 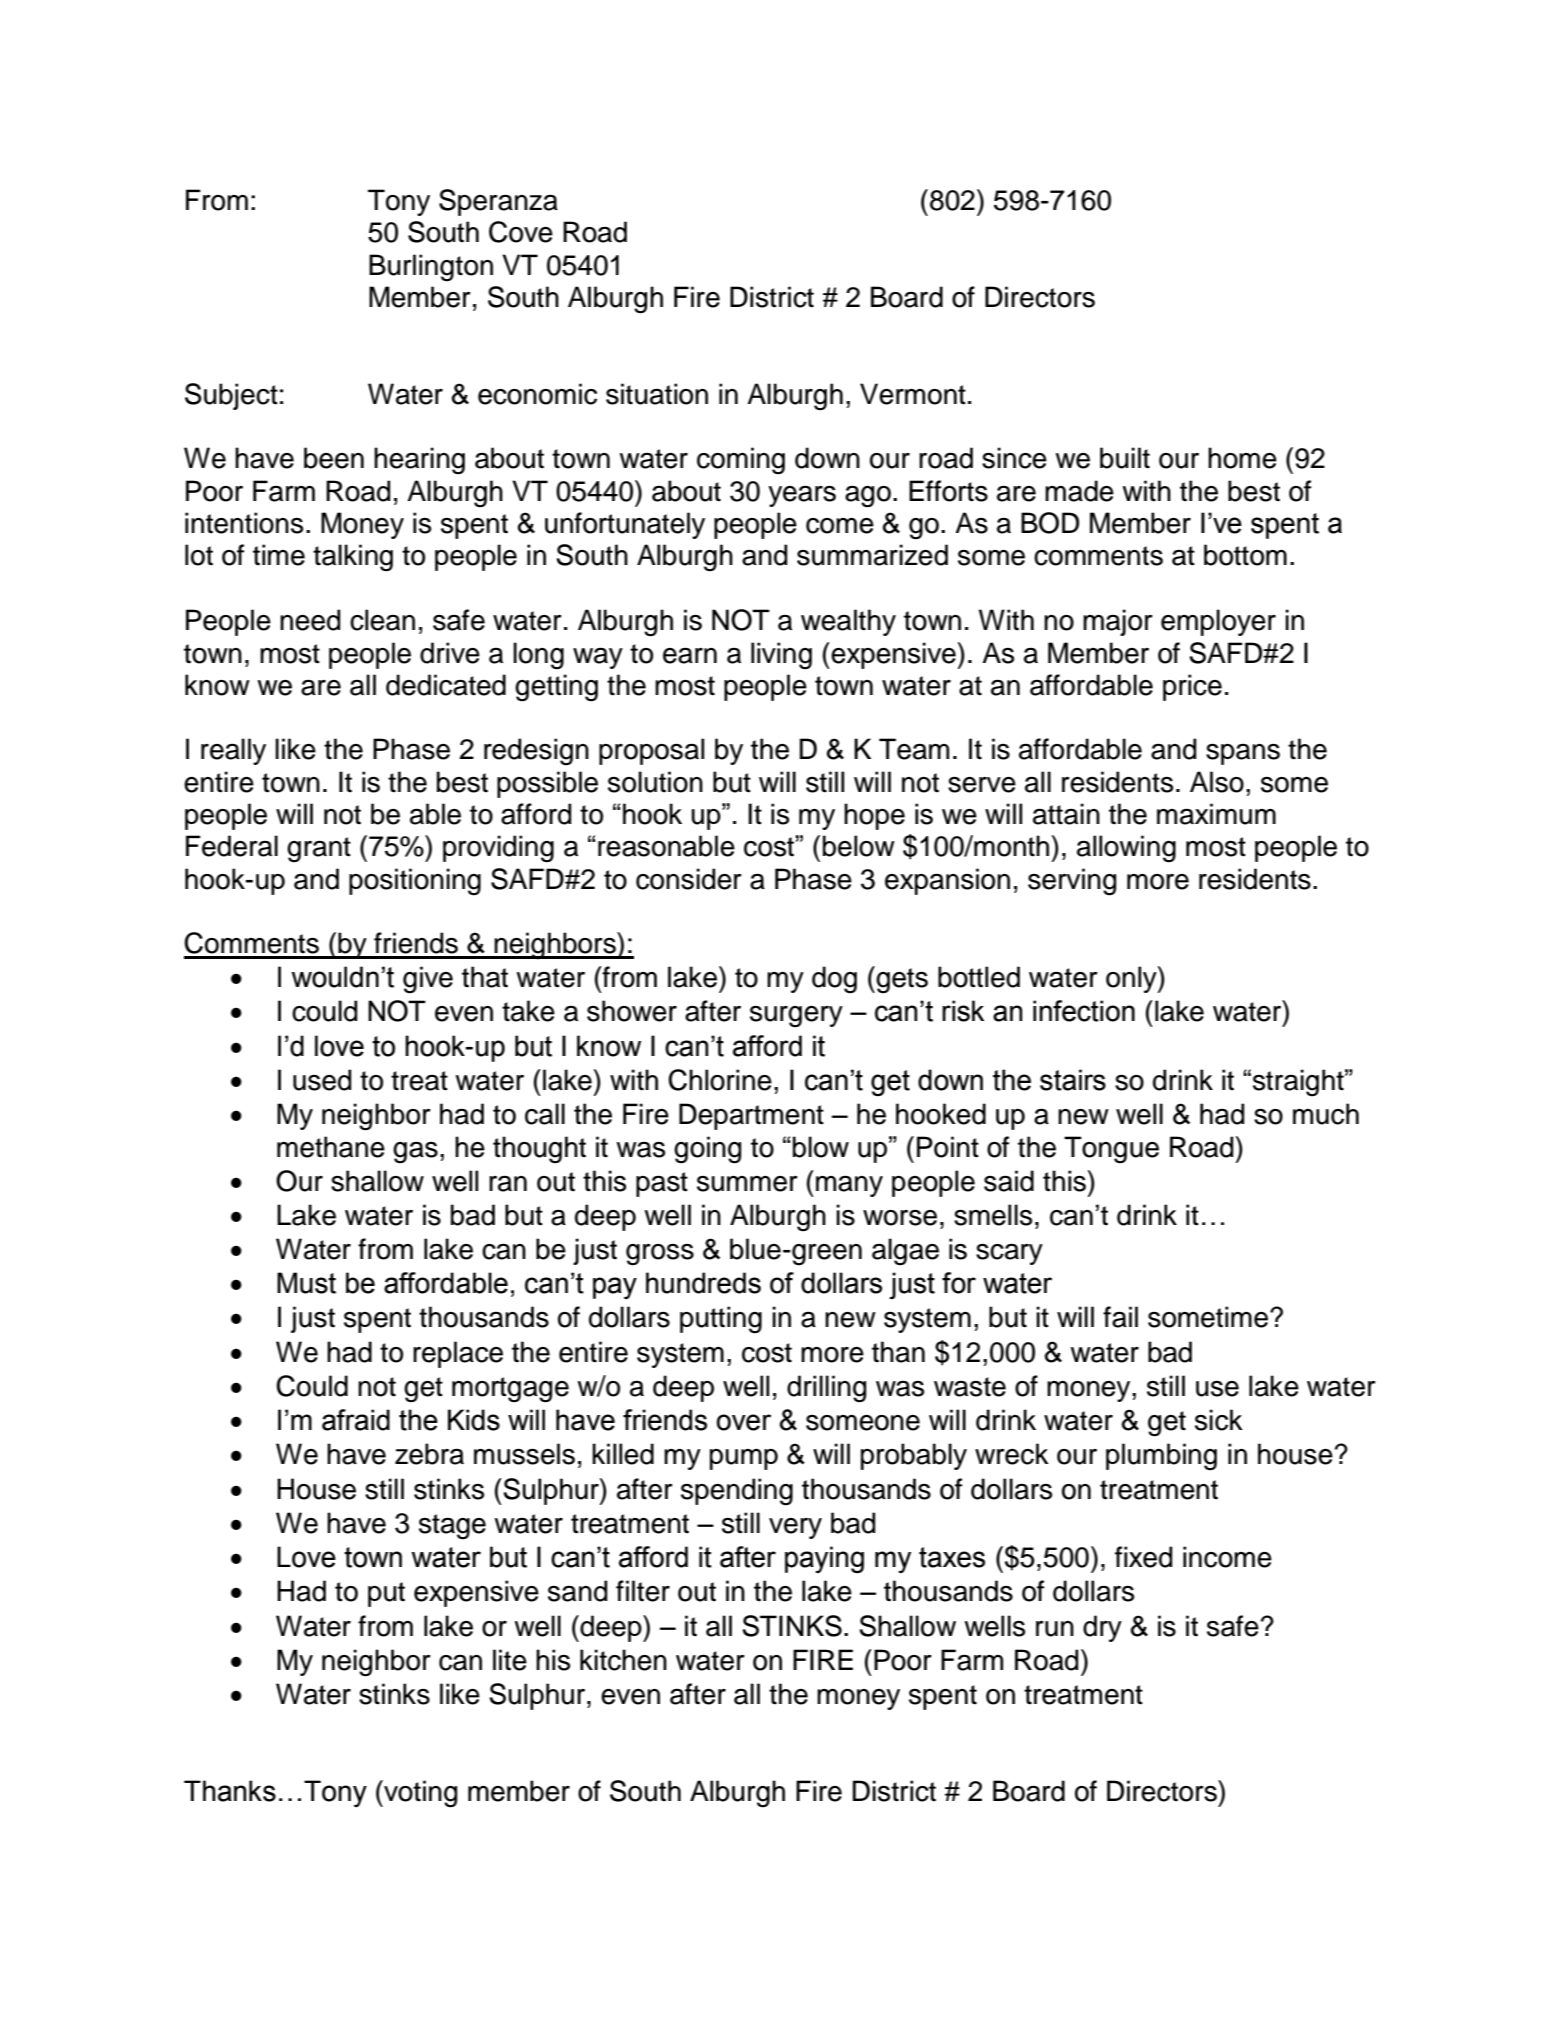 I want to click on solution, so click(x=655, y=782).
